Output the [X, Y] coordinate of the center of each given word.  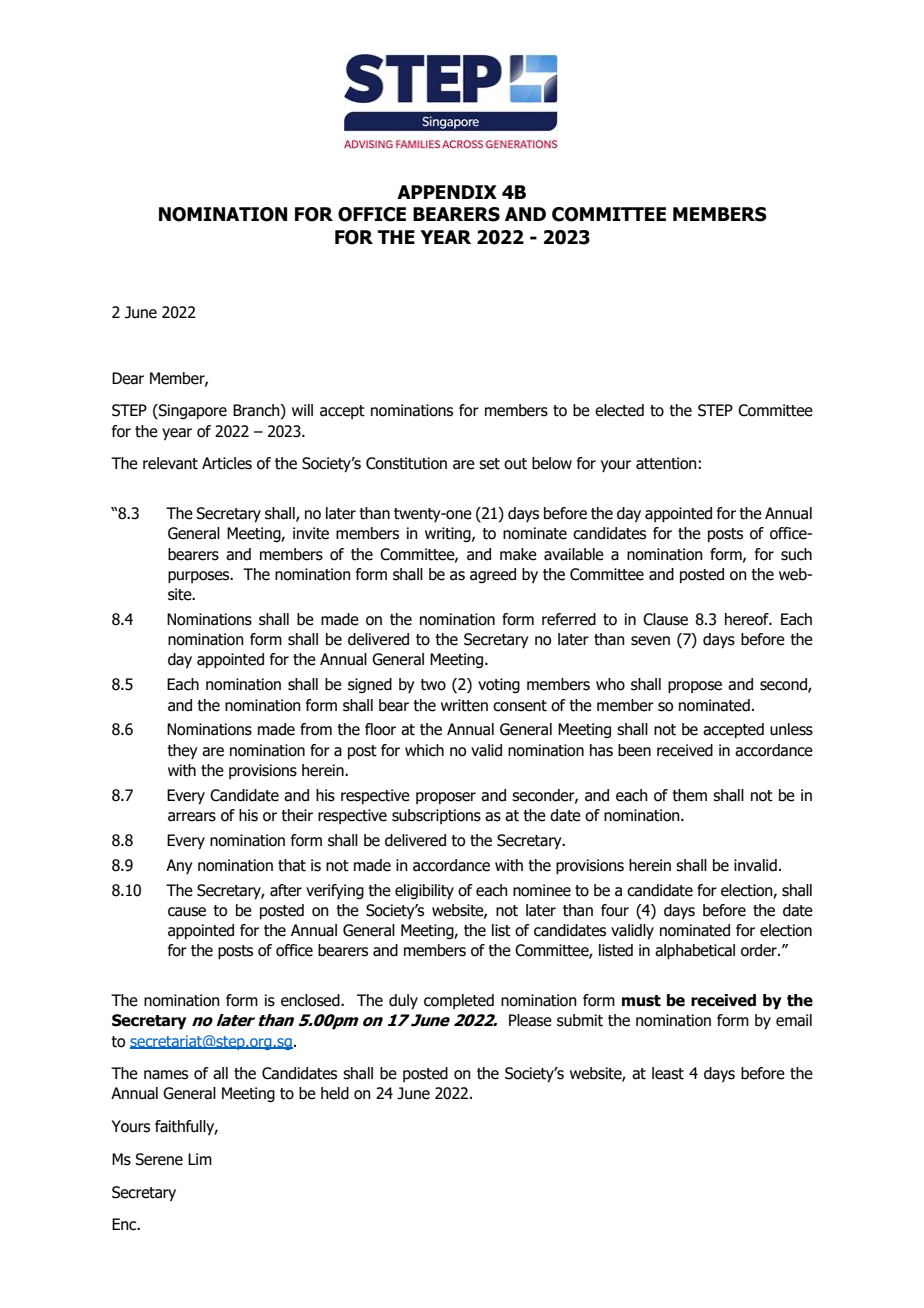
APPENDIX [447, 192]
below [552, 463]
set [489, 464]
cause [187, 912]
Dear [128, 378]
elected [619, 410]
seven [650, 641]
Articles [227, 463]
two [433, 685]
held [335, 1093]
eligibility [424, 892]
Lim [200, 1159]
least [668, 1073]
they [183, 751]
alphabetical [695, 952]
